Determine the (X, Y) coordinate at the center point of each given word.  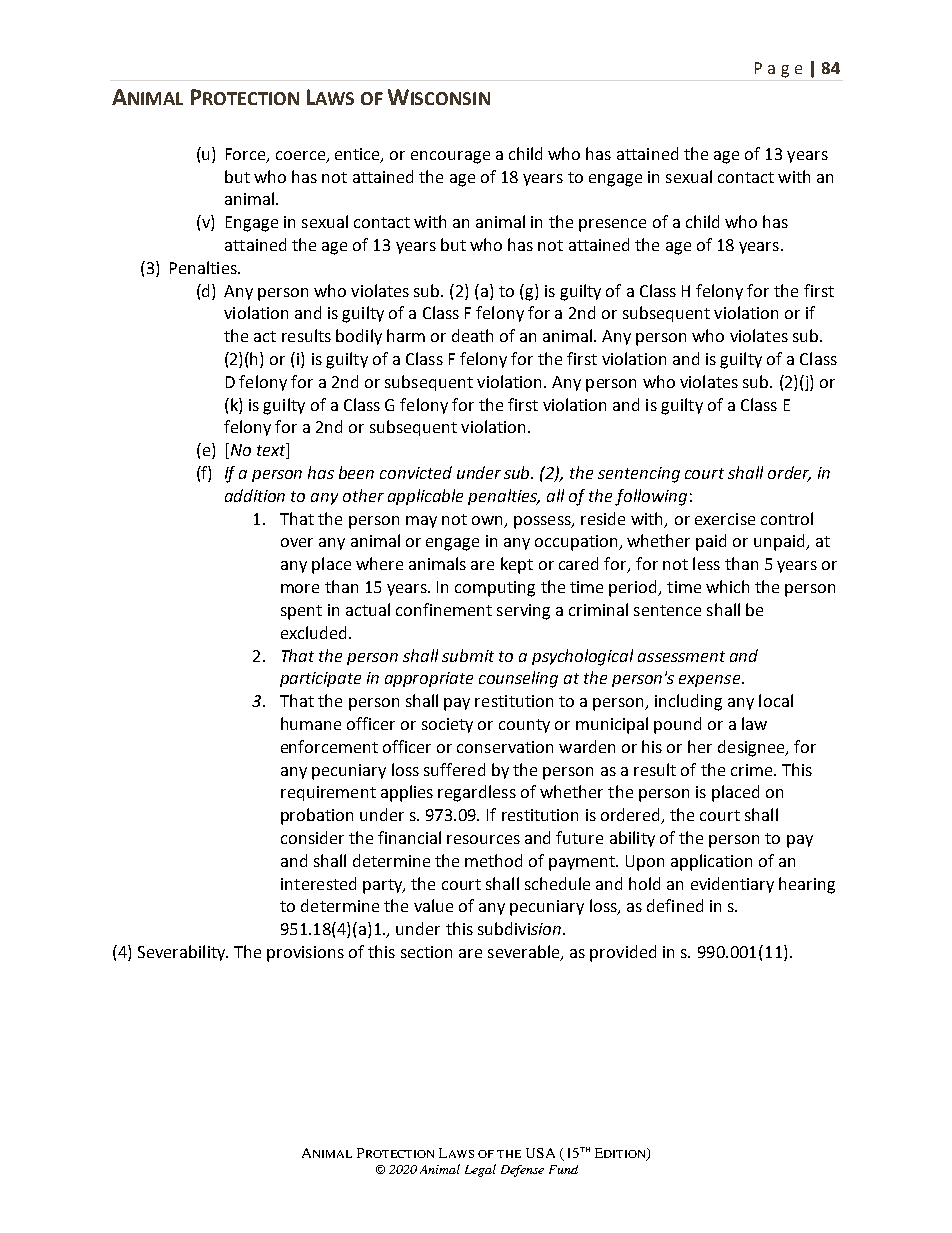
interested (318, 883)
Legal (480, 1170)
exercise (725, 519)
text (272, 451)
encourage (450, 157)
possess (543, 522)
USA (540, 1153)
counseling (518, 679)
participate (320, 679)
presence (612, 225)
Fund (563, 1169)
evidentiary (732, 885)
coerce (300, 155)
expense (711, 681)
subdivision (521, 928)
